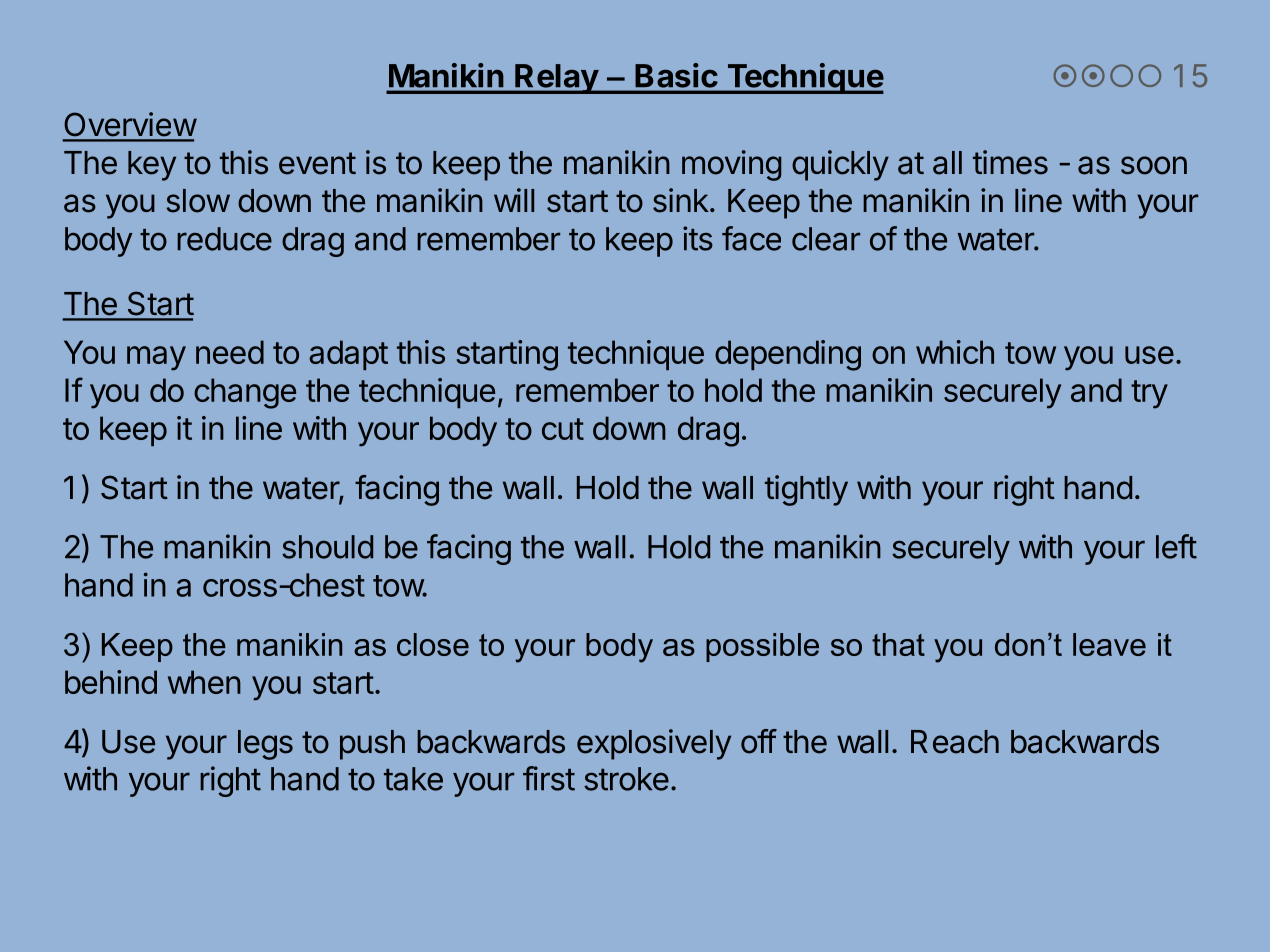 The height and width of the document is (952, 1270). Describe the element at coordinates (955, 742) in the document. I see `Reach` at that location.
